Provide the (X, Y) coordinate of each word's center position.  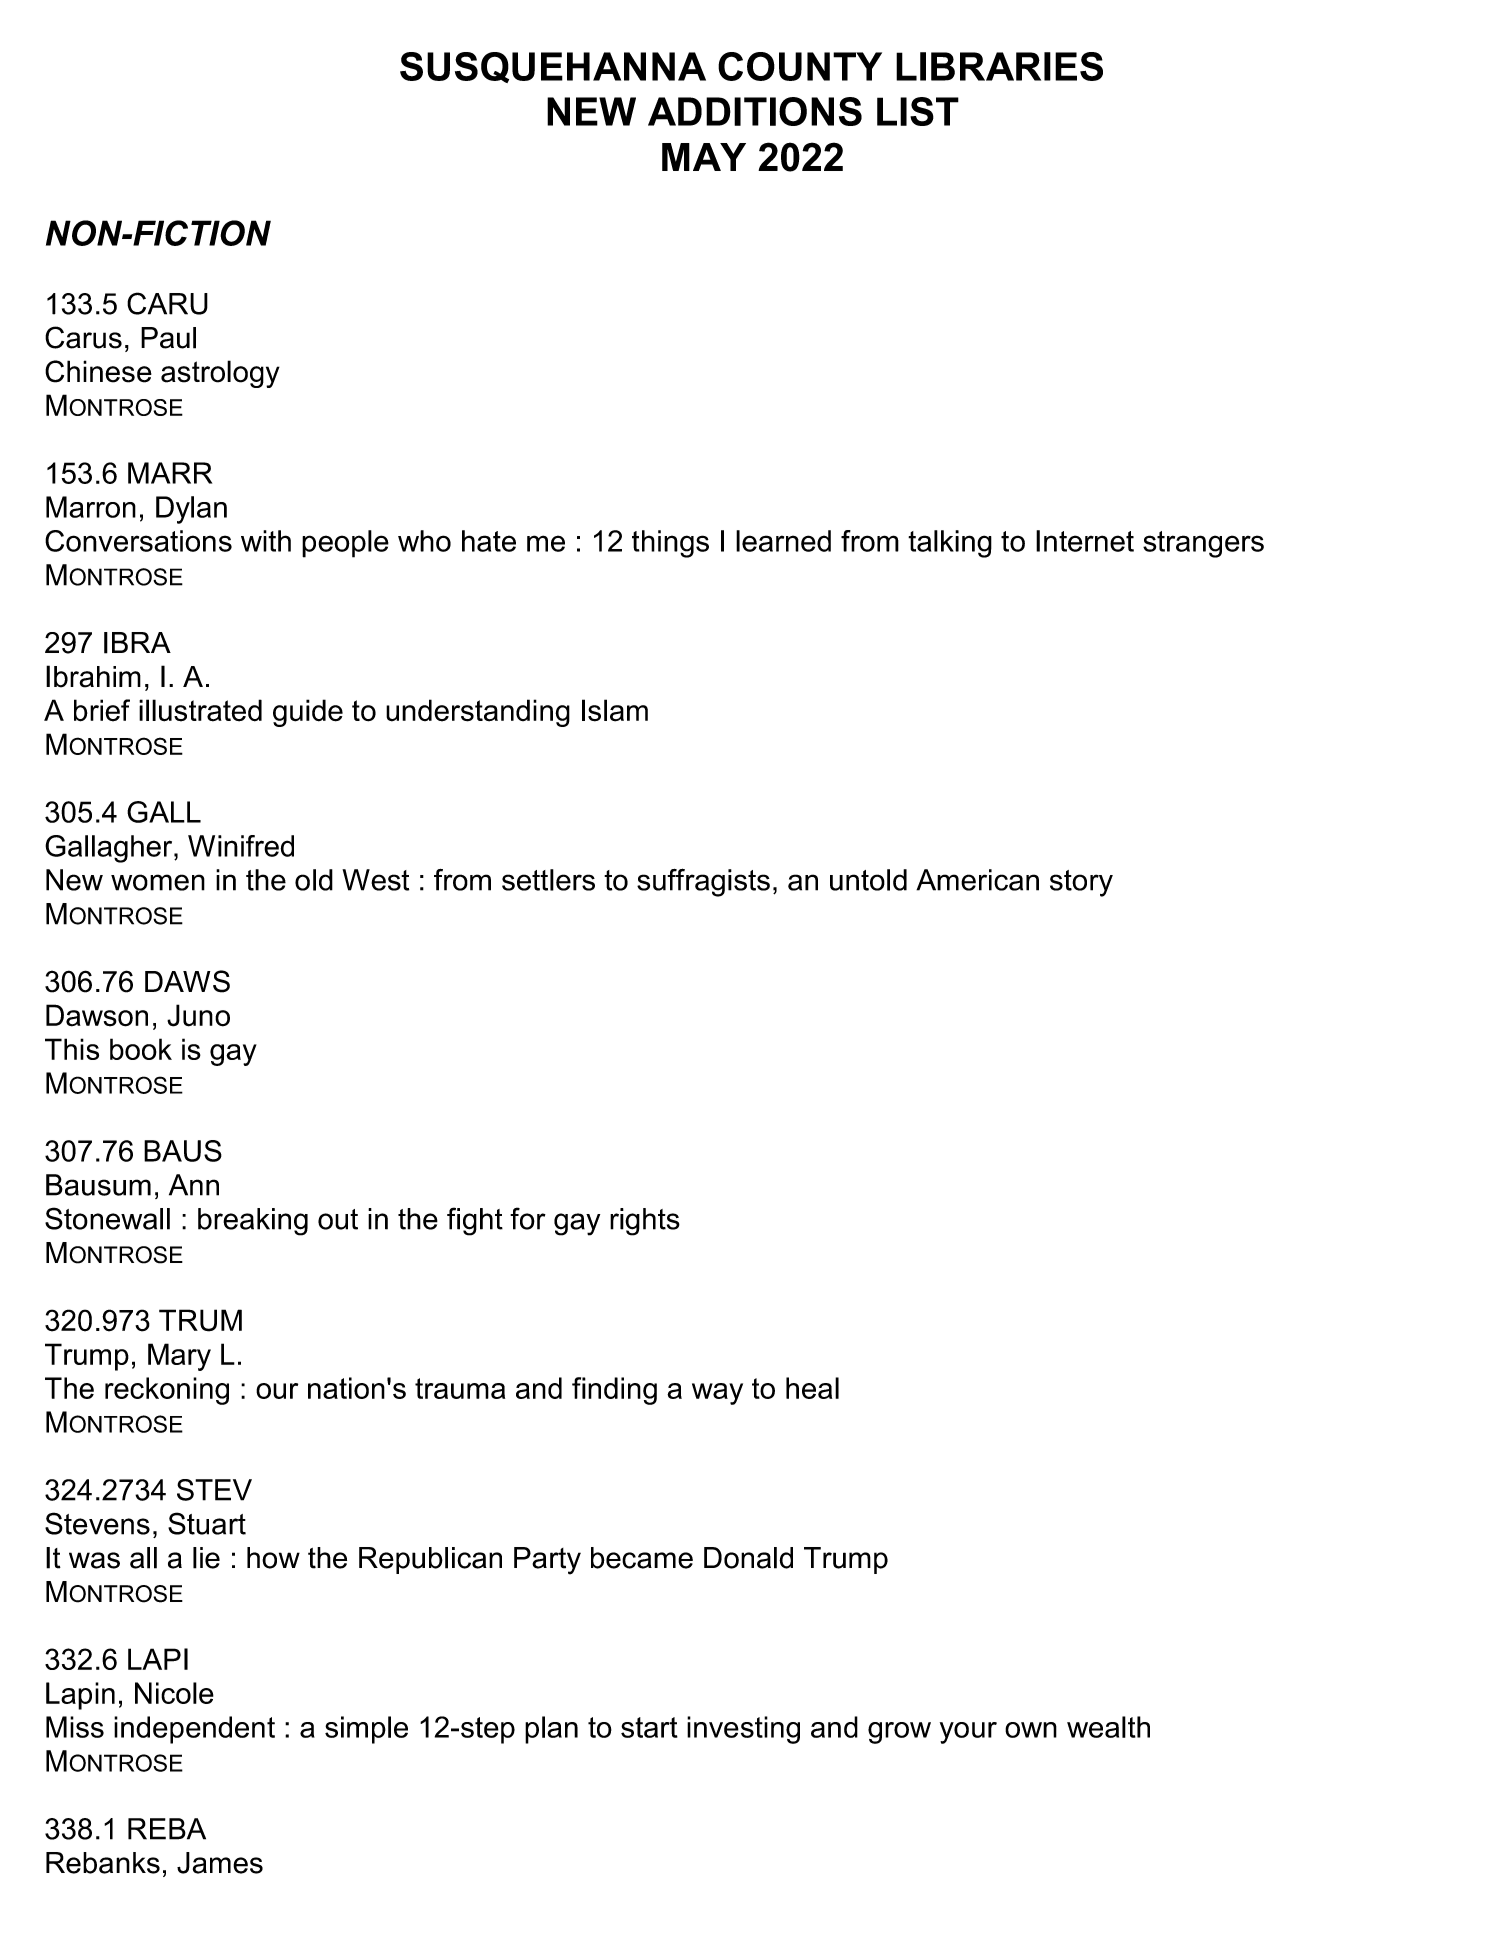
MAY (704, 157)
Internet (1085, 541)
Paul (168, 338)
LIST (918, 111)
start (649, 1727)
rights (645, 1222)
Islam (615, 710)
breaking (253, 1222)
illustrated (200, 710)
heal (812, 1388)
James (220, 1863)
